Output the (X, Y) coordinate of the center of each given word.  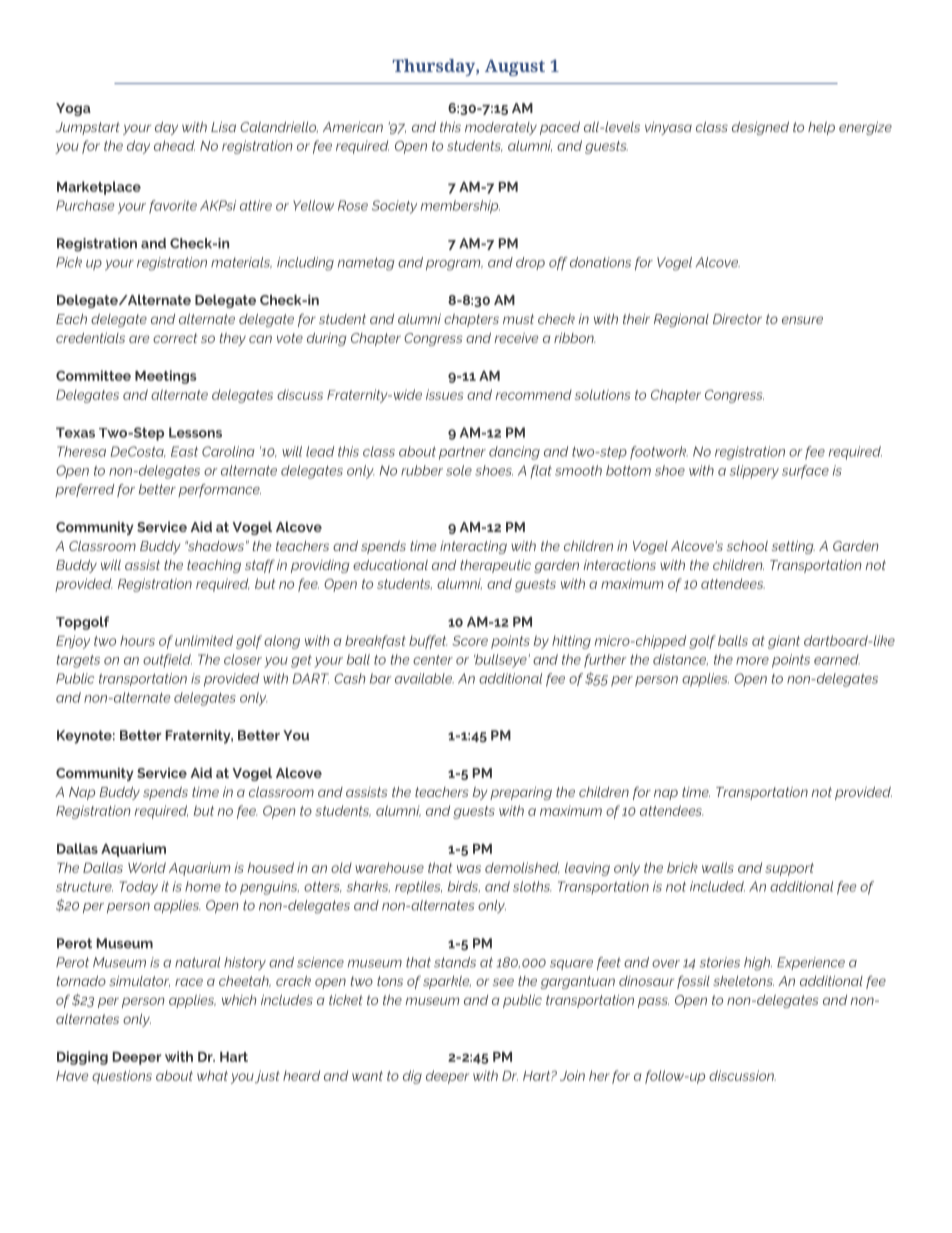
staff (260, 566)
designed (760, 128)
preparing (521, 793)
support (789, 869)
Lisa (223, 127)
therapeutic (495, 566)
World (147, 867)
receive (516, 338)
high (758, 964)
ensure (802, 320)
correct (175, 338)
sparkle (447, 982)
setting (793, 547)
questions (122, 1077)
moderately (501, 128)
